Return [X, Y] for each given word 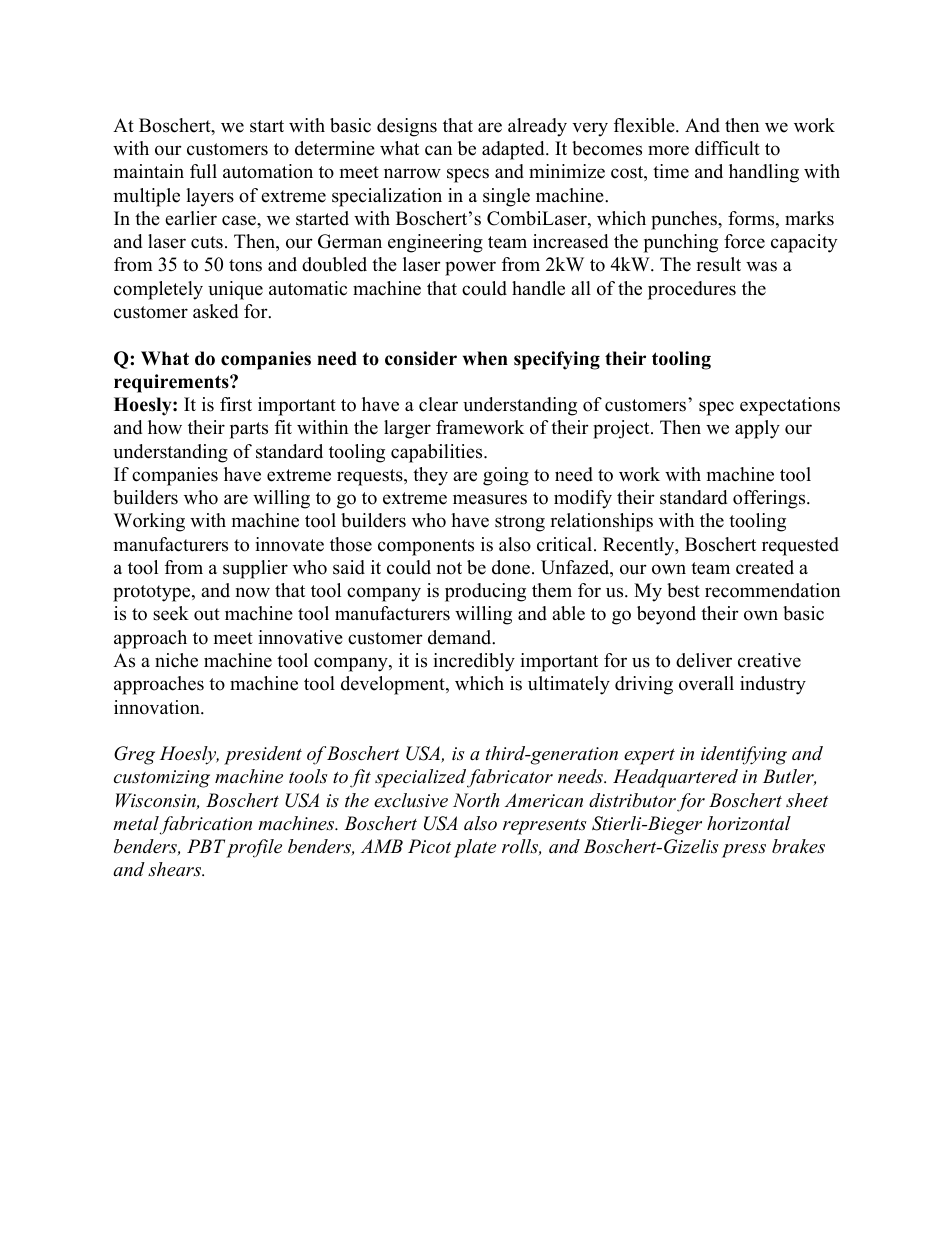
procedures [692, 290]
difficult [727, 148]
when [485, 358]
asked [215, 311]
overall [706, 683]
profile [254, 848]
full [203, 171]
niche [176, 660]
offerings [770, 499]
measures [490, 499]
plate [475, 848]
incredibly [474, 662]
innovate [289, 544]
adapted [514, 150]
